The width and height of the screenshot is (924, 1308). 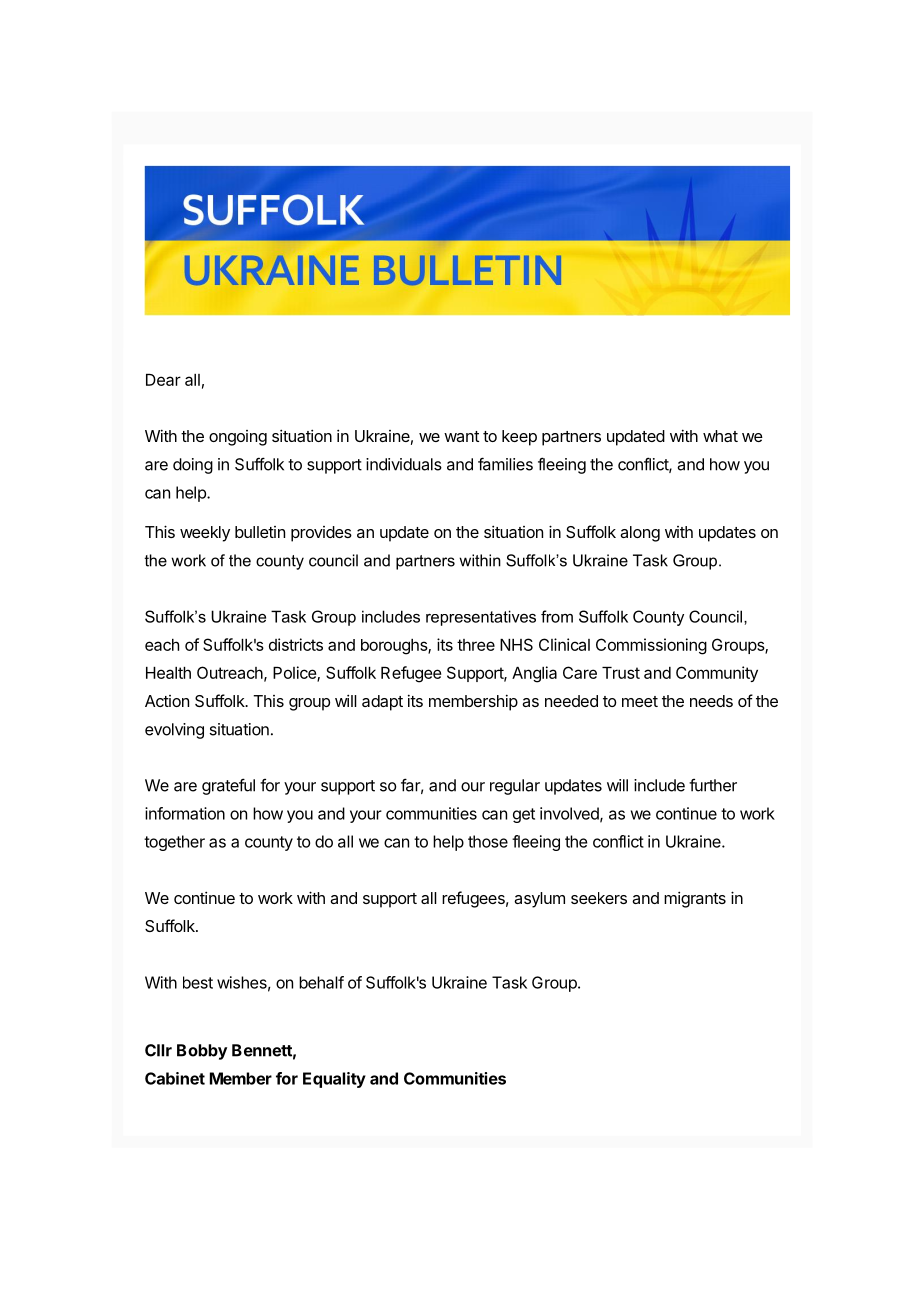 What do you see at coordinates (720, 436) in the screenshot?
I see `what` at bounding box center [720, 436].
